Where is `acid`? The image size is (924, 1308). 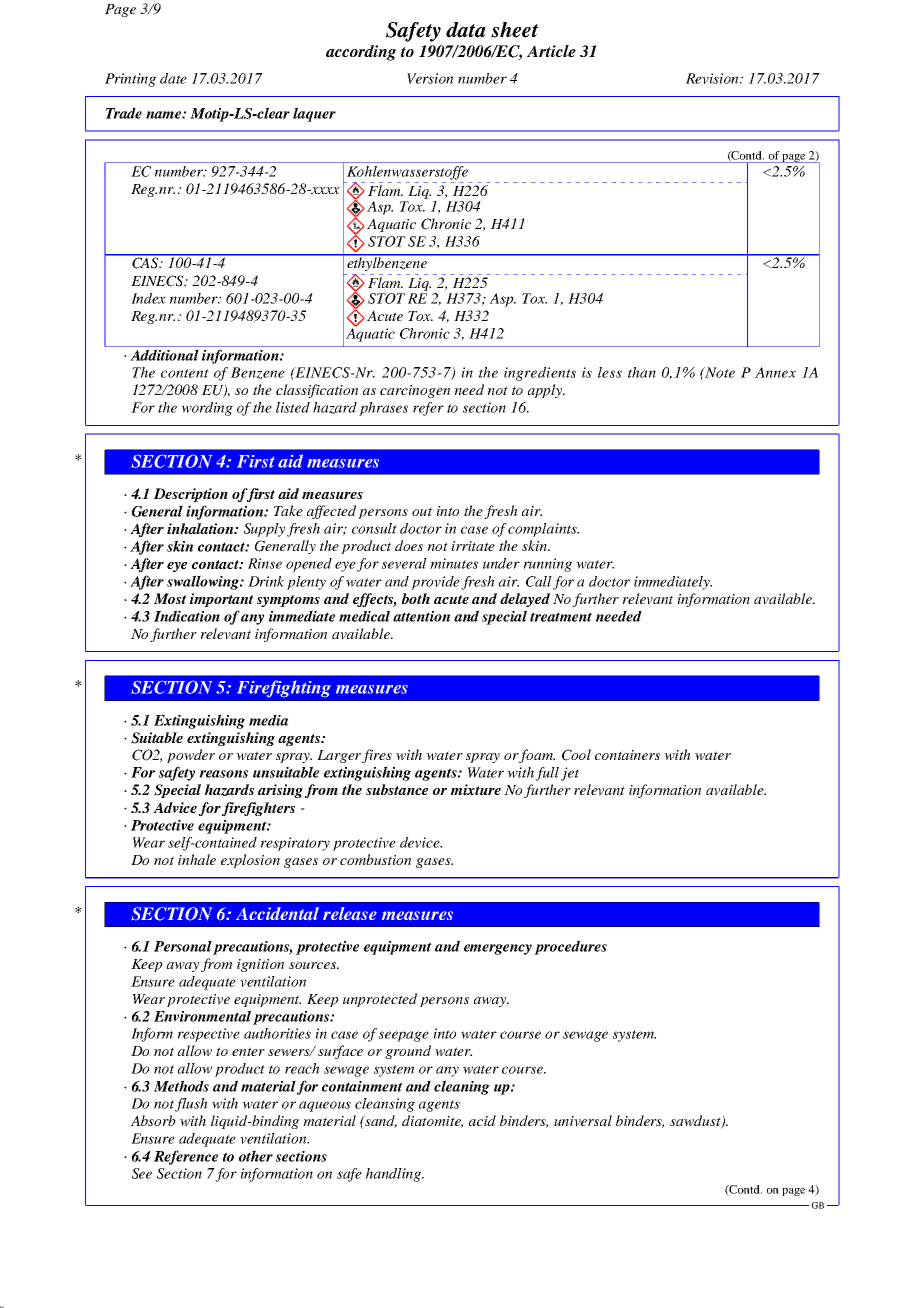 acid is located at coordinates (482, 1120).
